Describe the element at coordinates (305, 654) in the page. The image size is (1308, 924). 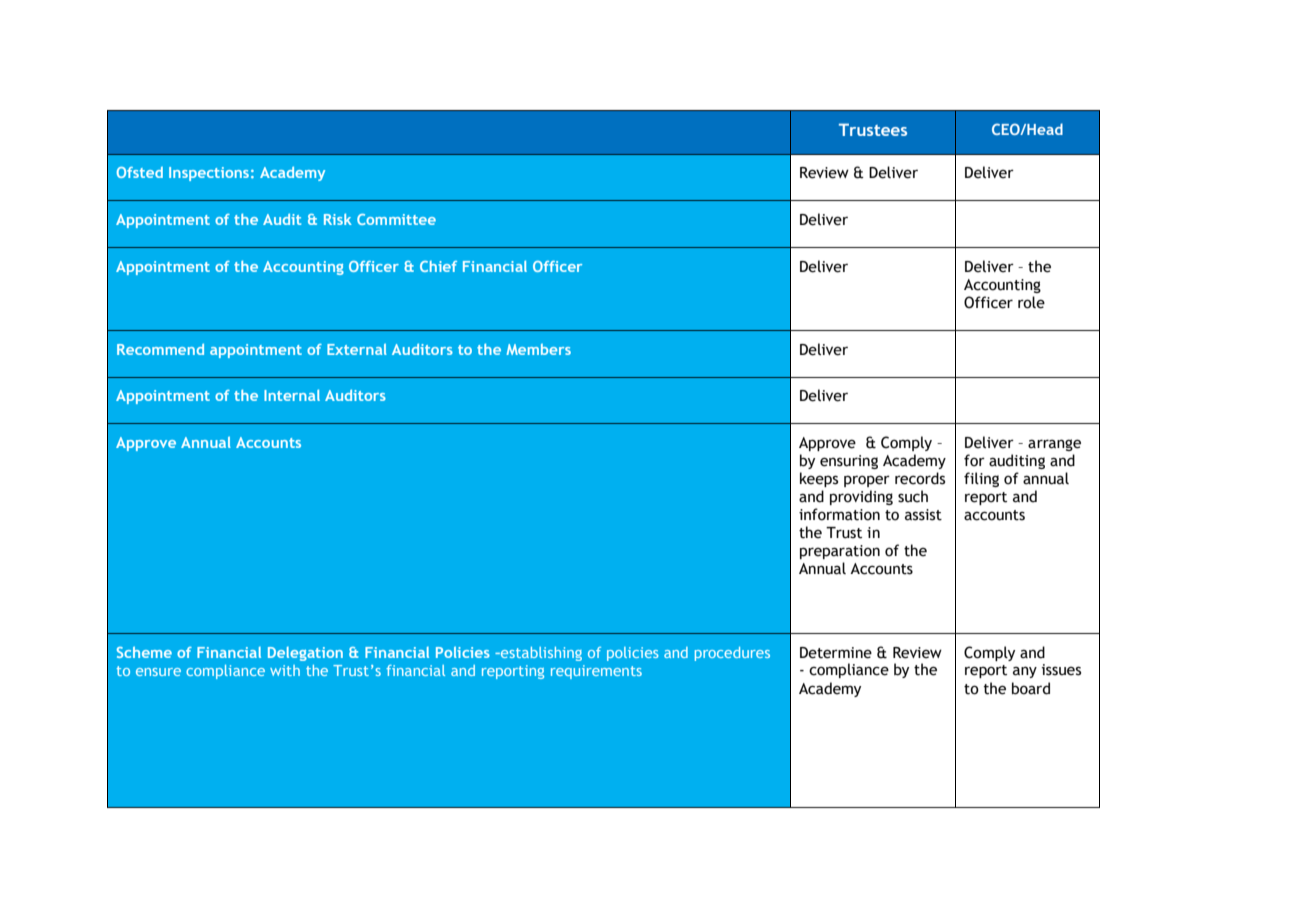
I see `Delegation` at that location.
